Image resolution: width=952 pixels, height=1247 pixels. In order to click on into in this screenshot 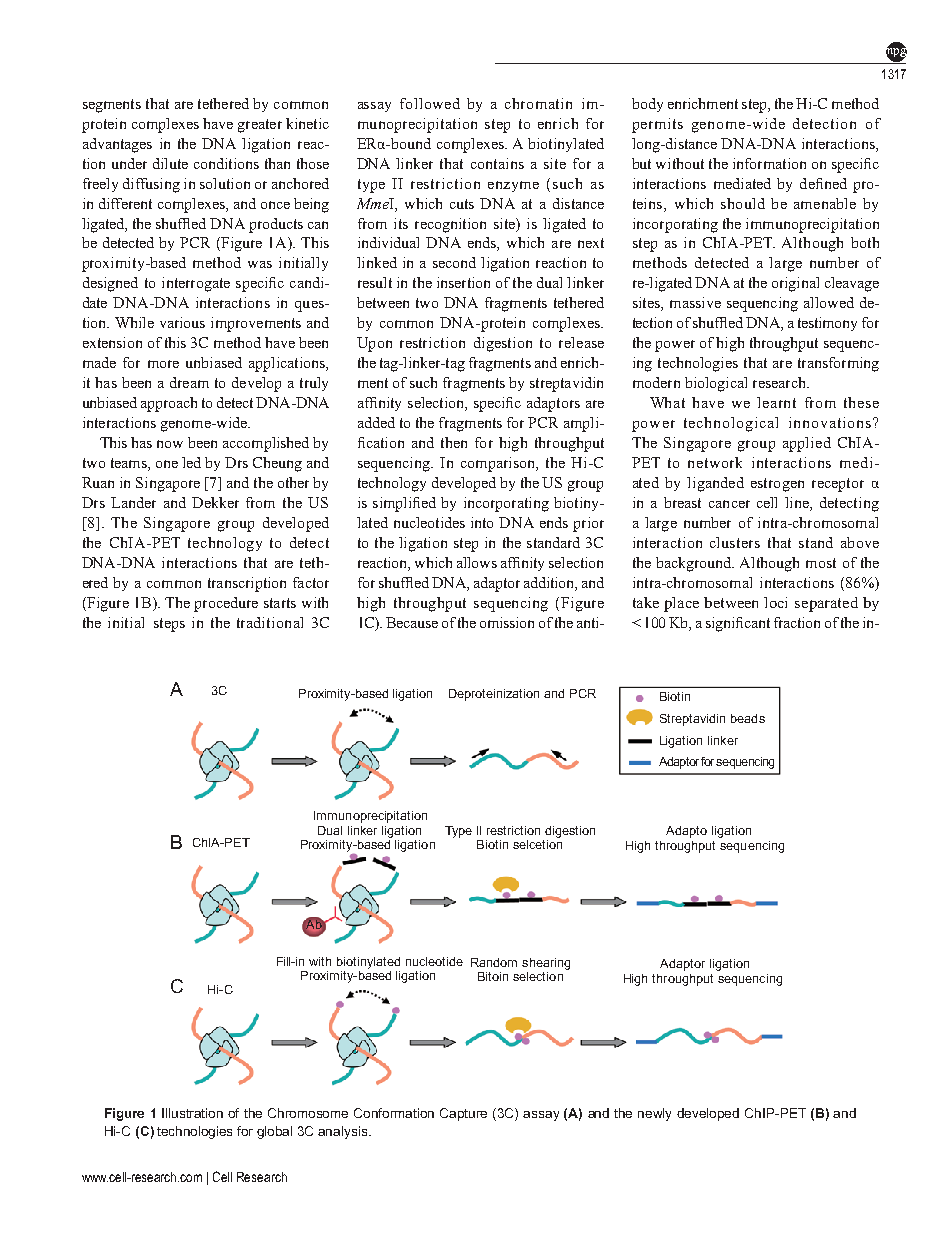, I will do `click(482, 522)`.
